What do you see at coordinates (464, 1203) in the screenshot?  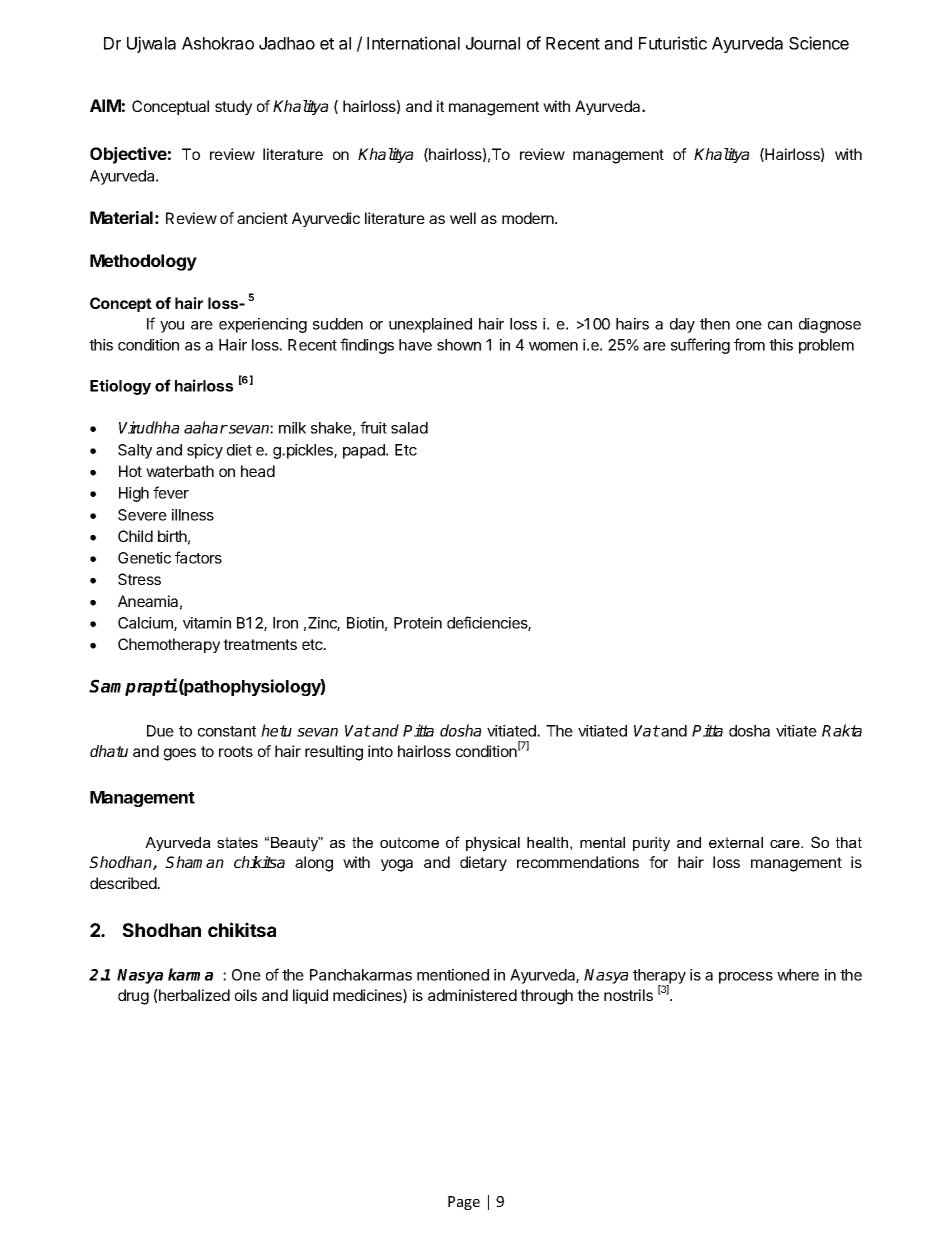 I see `Page` at bounding box center [464, 1203].
